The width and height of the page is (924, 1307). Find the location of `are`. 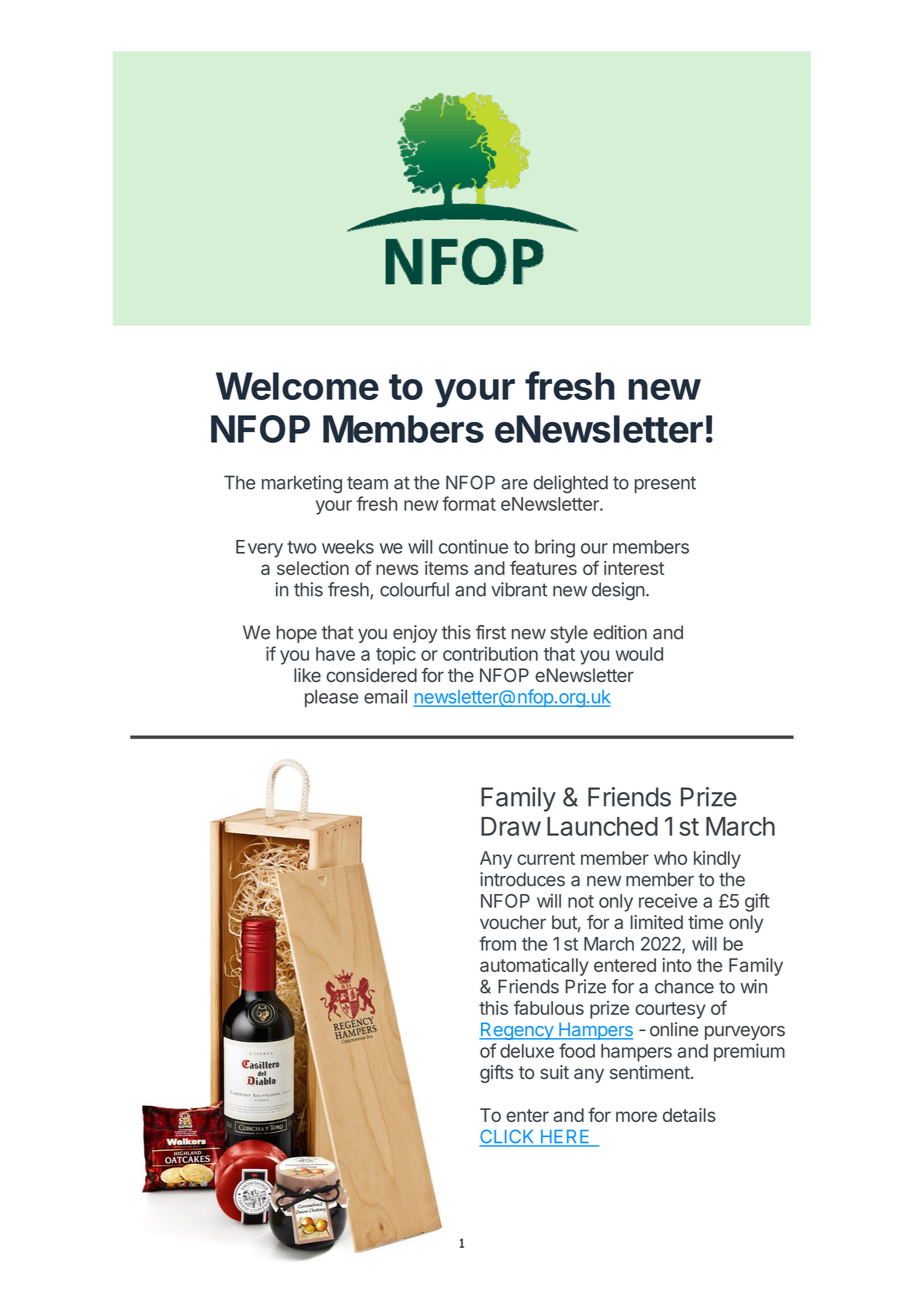

are is located at coordinates (514, 484).
